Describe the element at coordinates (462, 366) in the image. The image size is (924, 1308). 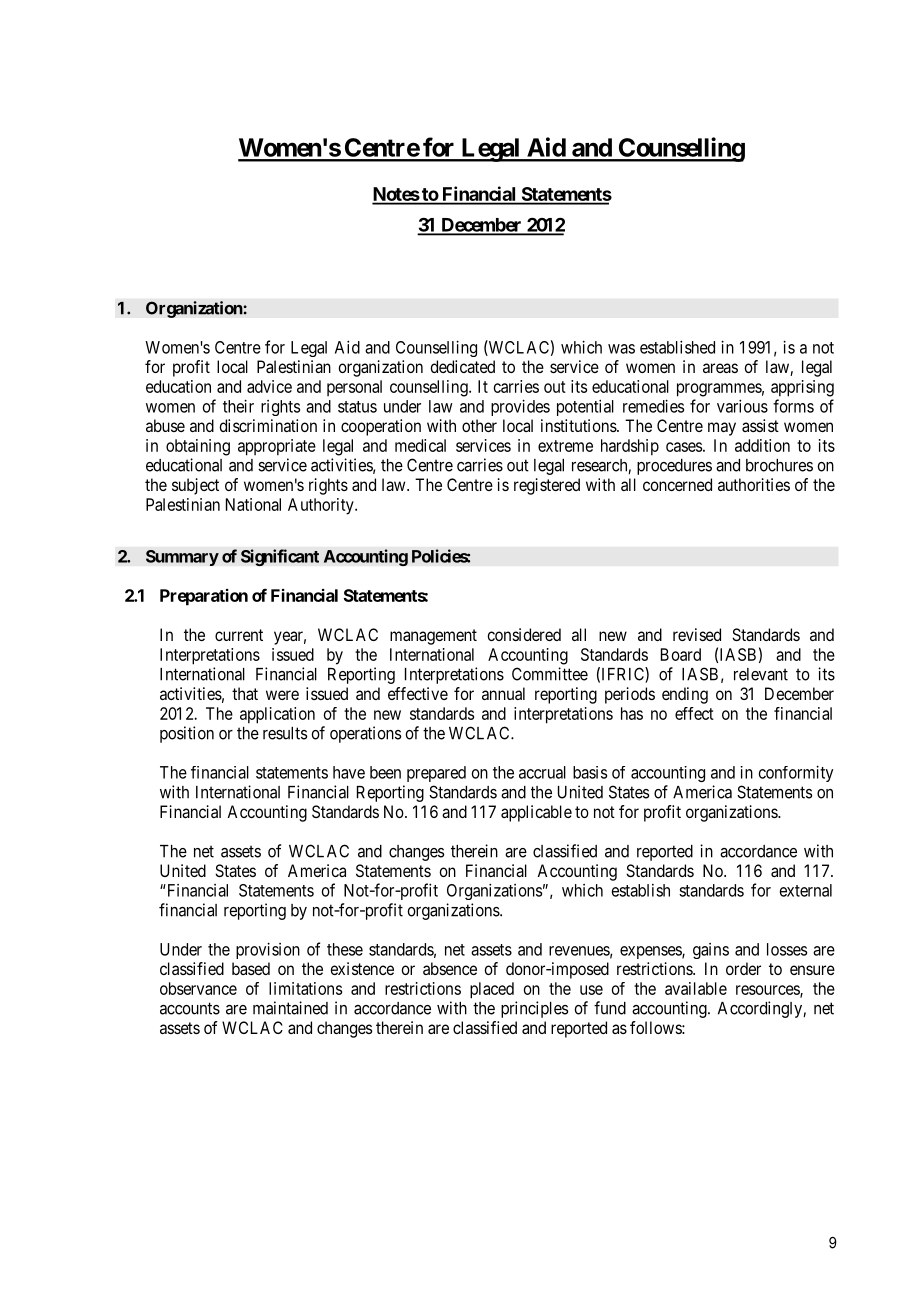
I see `dedicated` at that location.
